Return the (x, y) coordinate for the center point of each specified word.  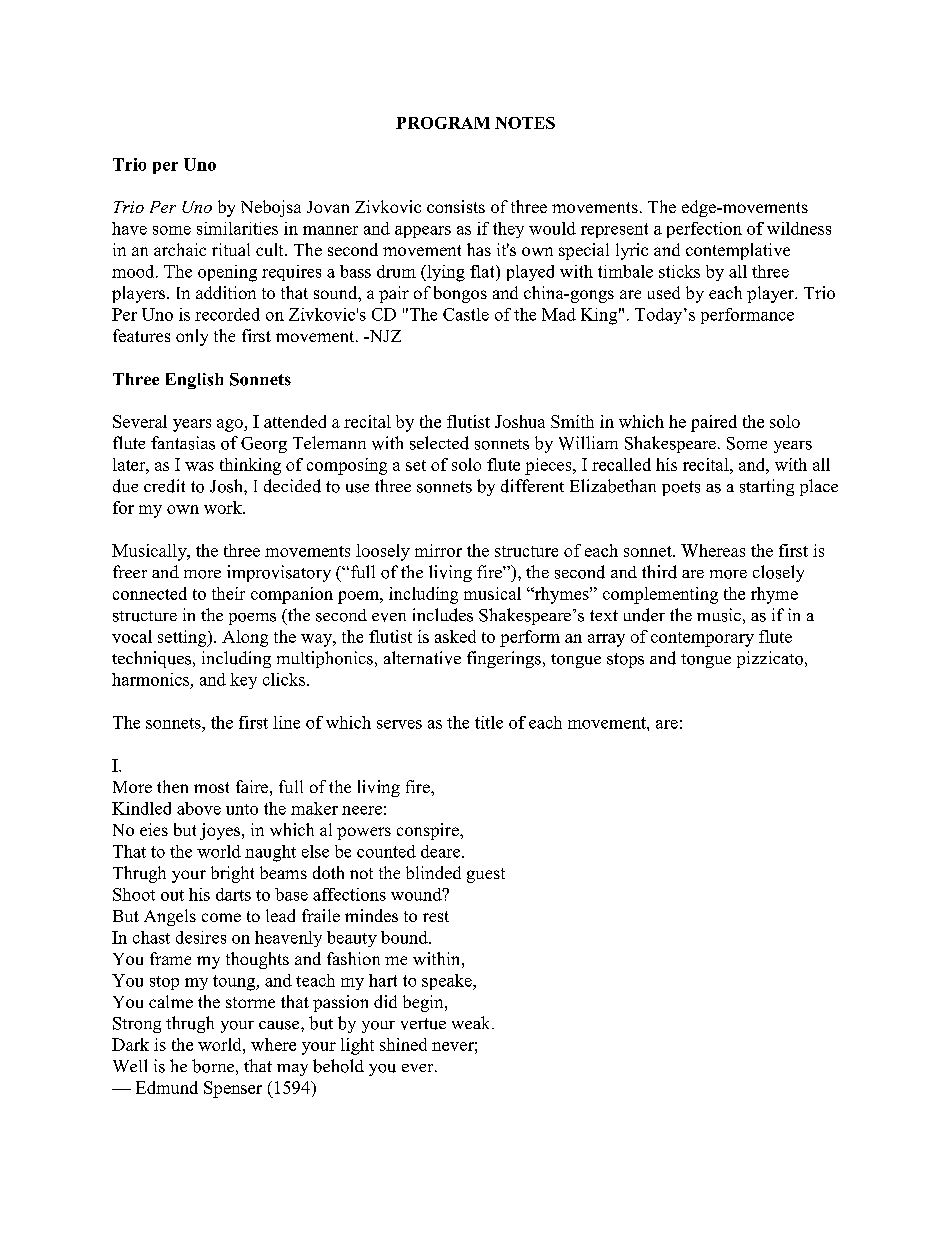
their (228, 593)
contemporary (702, 639)
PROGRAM (443, 123)
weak (472, 1022)
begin (424, 1003)
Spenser (233, 1089)
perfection (704, 230)
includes (443, 615)
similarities (237, 228)
